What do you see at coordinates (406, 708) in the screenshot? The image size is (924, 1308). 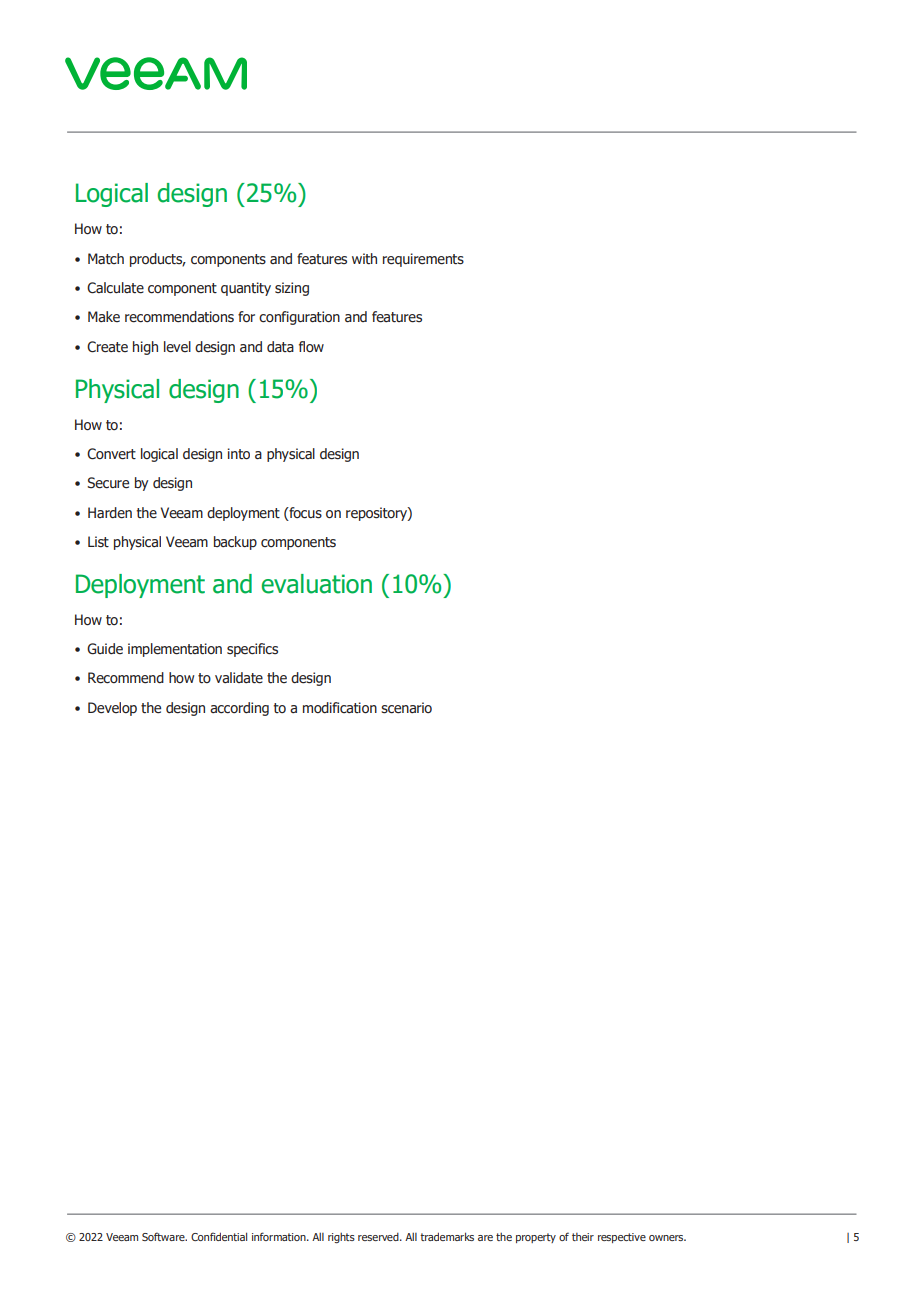 I see `scenario` at bounding box center [406, 708].
